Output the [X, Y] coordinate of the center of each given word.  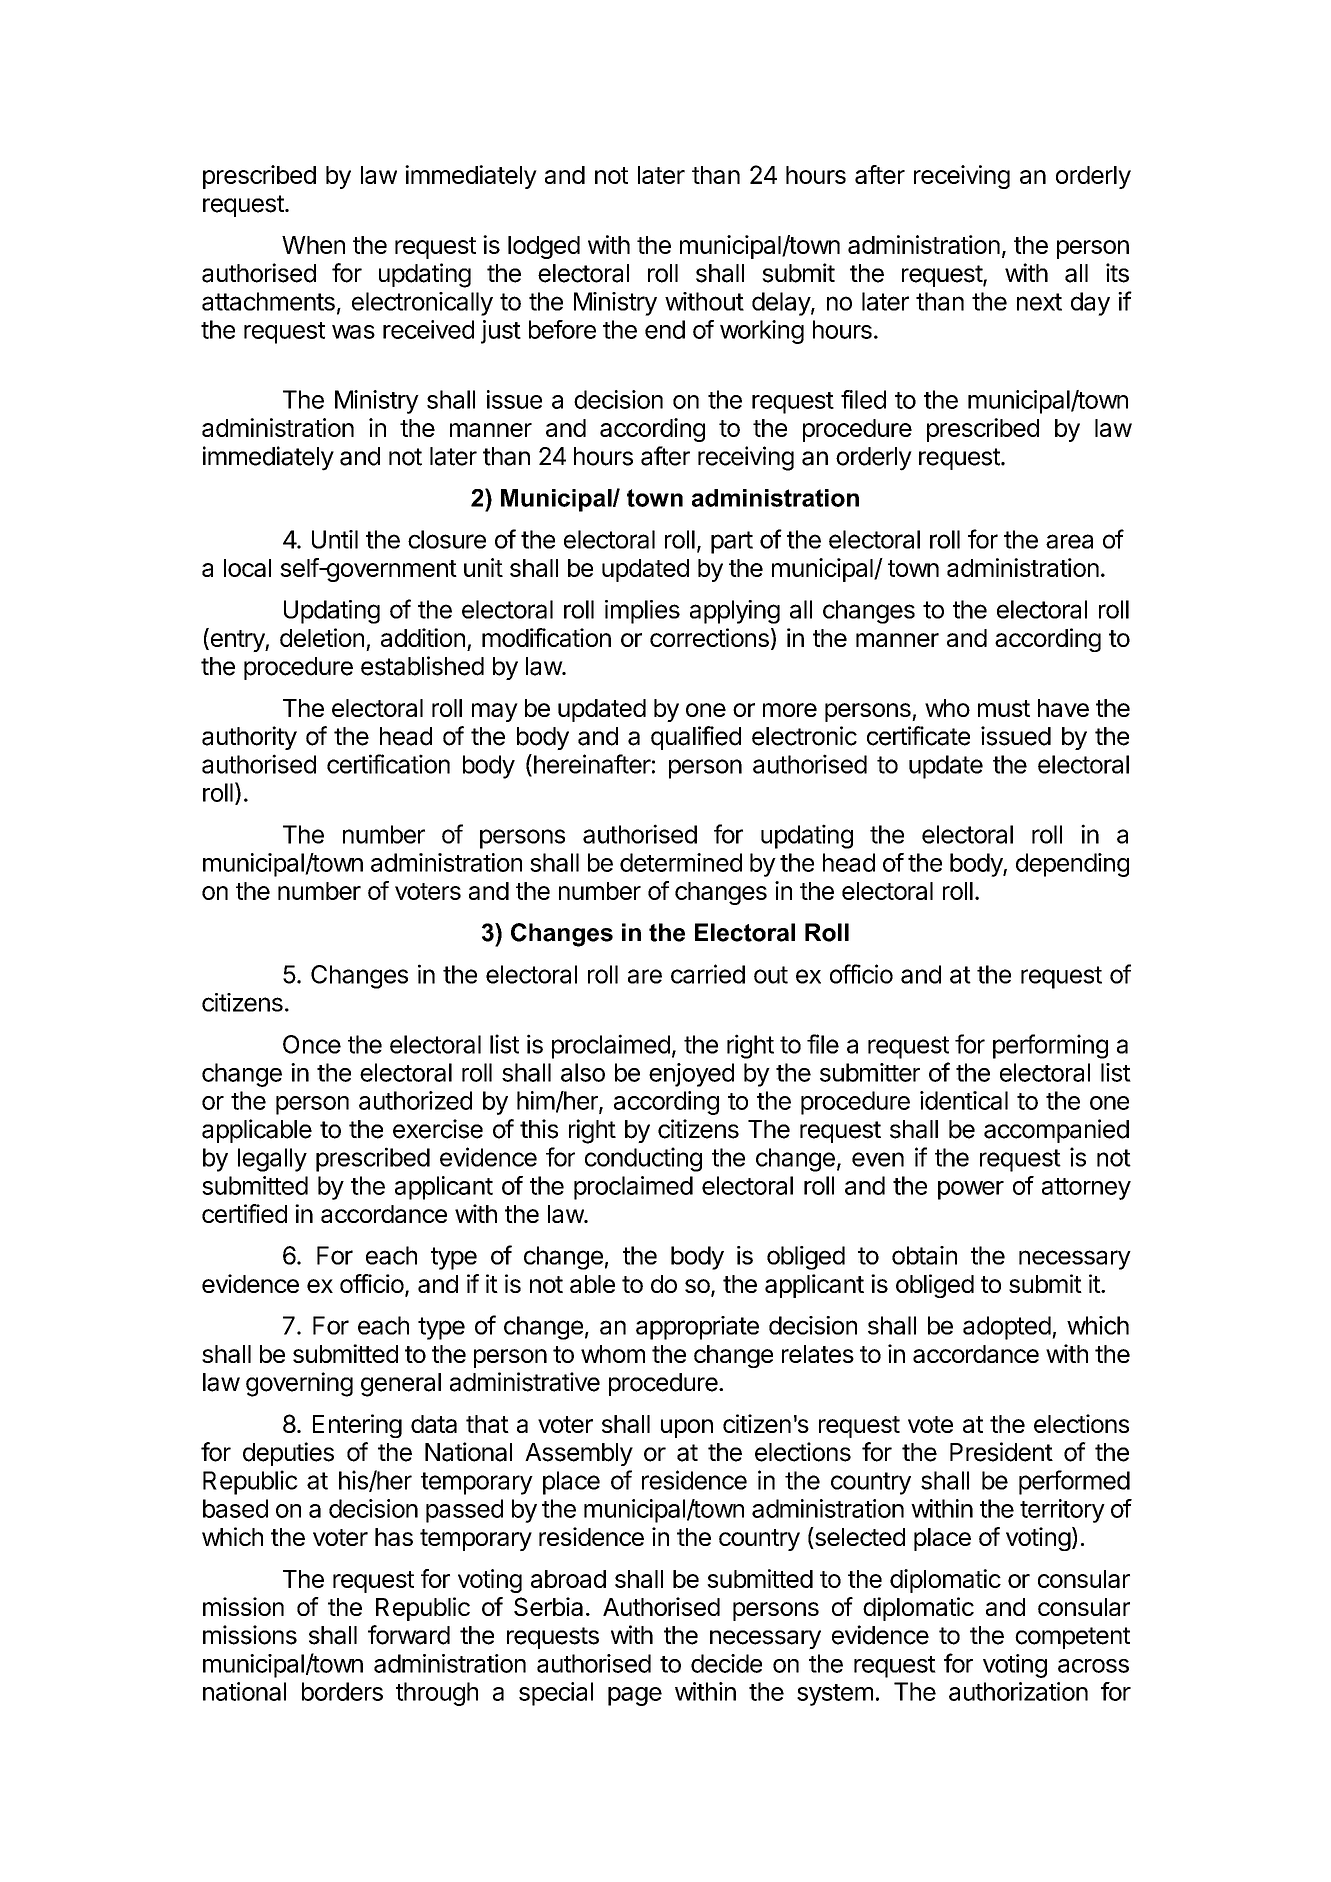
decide [726, 1663]
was [353, 332]
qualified [696, 738]
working [762, 332]
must [1004, 708]
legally [272, 1160]
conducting [643, 1159]
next [1039, 302]
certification [388, 764]
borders [342, 1691]
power [971, 1190]
